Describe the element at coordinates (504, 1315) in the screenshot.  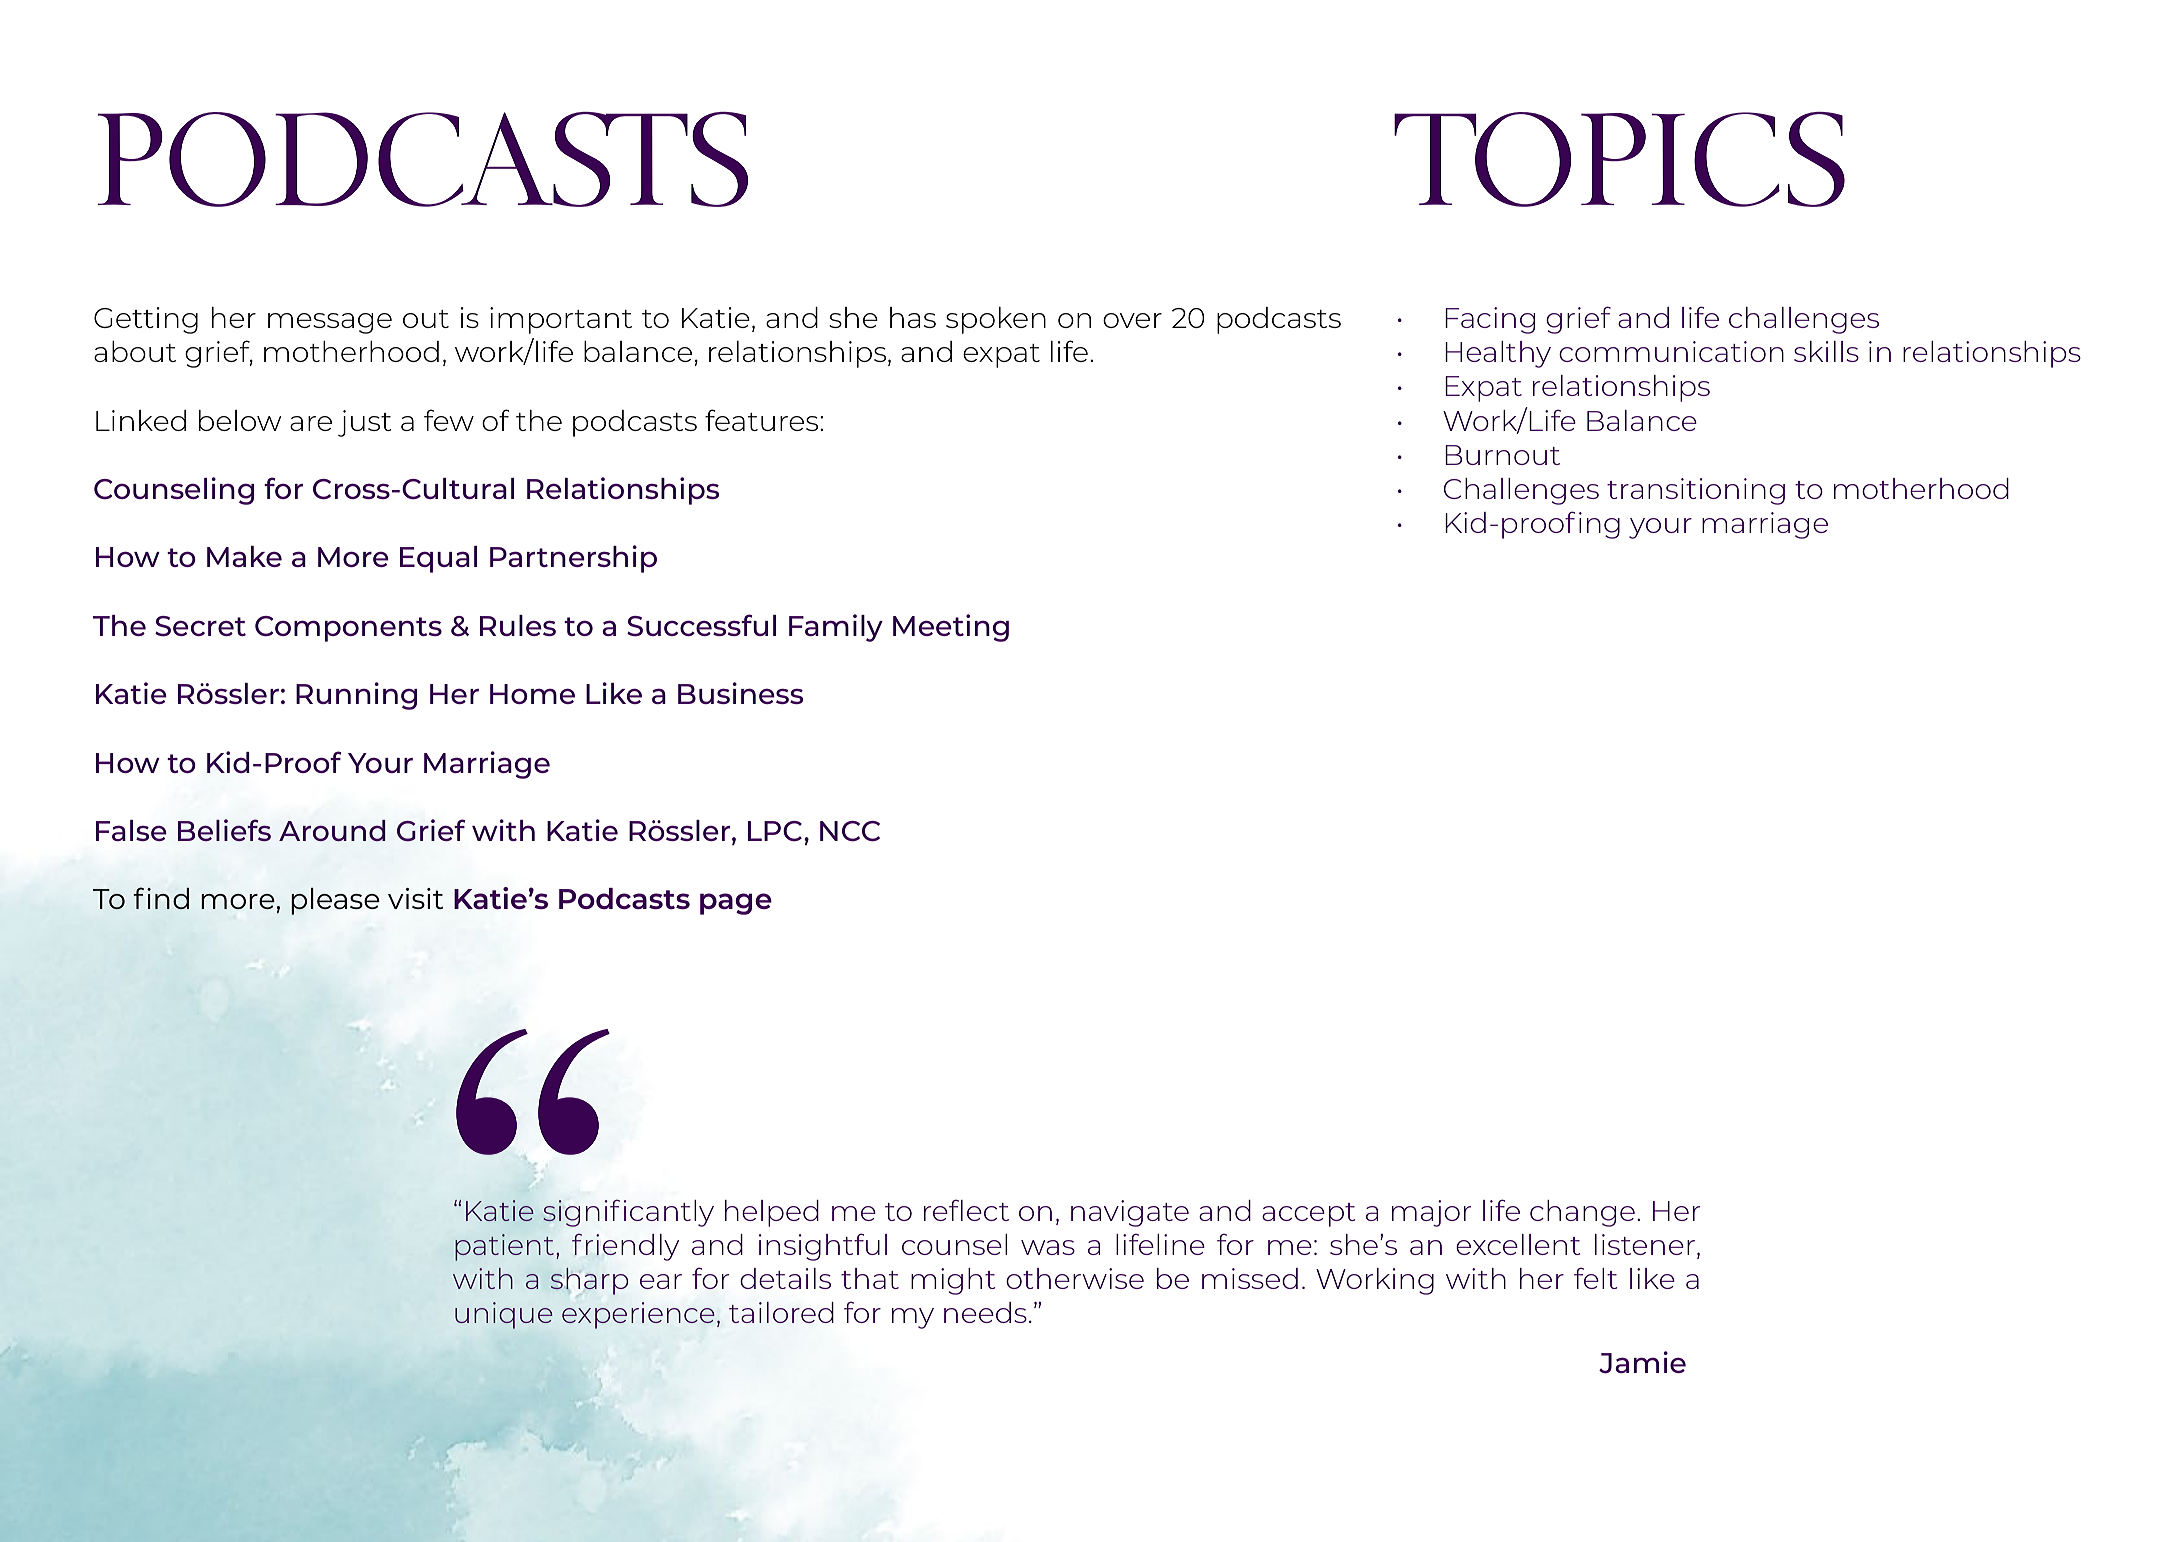
I see `unique` at that location.
